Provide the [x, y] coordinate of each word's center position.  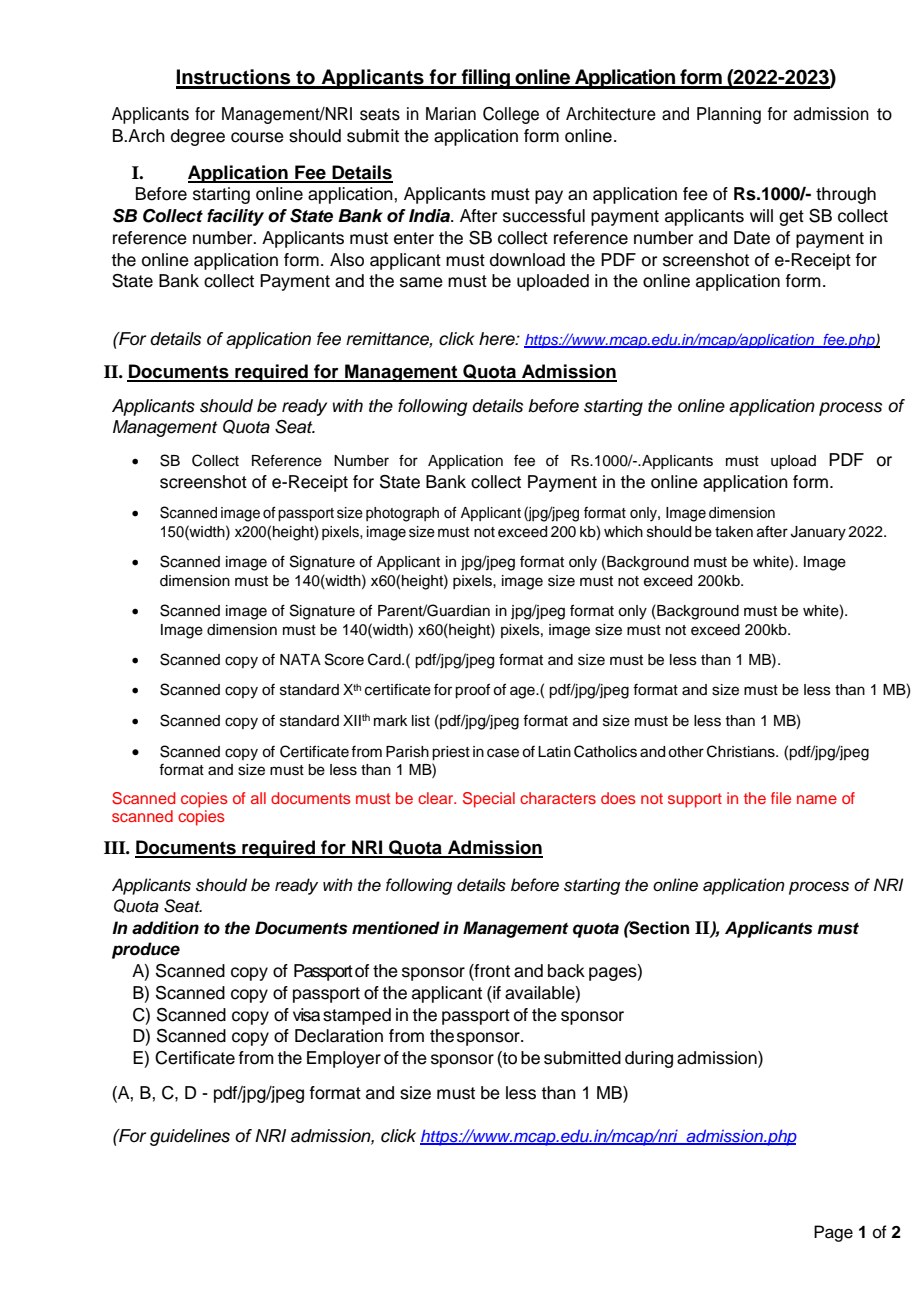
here [498, 339]
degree [198, 137]
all [258, 798]
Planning [729, 115]
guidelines [190, 1137]
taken [734, 532]
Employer [344, 1059]
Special [489, 800]
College [511, 115]
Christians [742, 751]
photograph [402, 514]
